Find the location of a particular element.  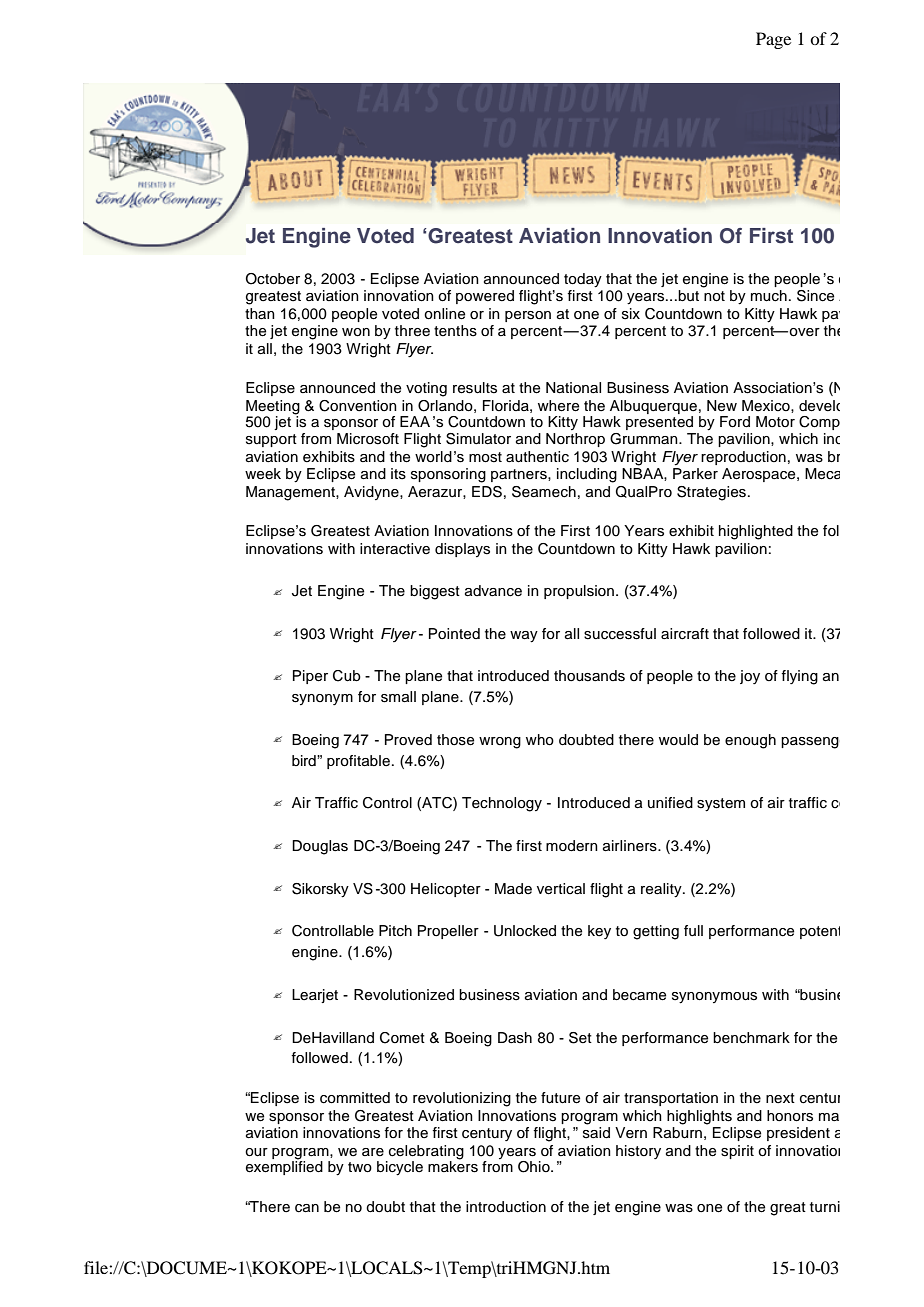

much is located at coordinates (769, 296).
